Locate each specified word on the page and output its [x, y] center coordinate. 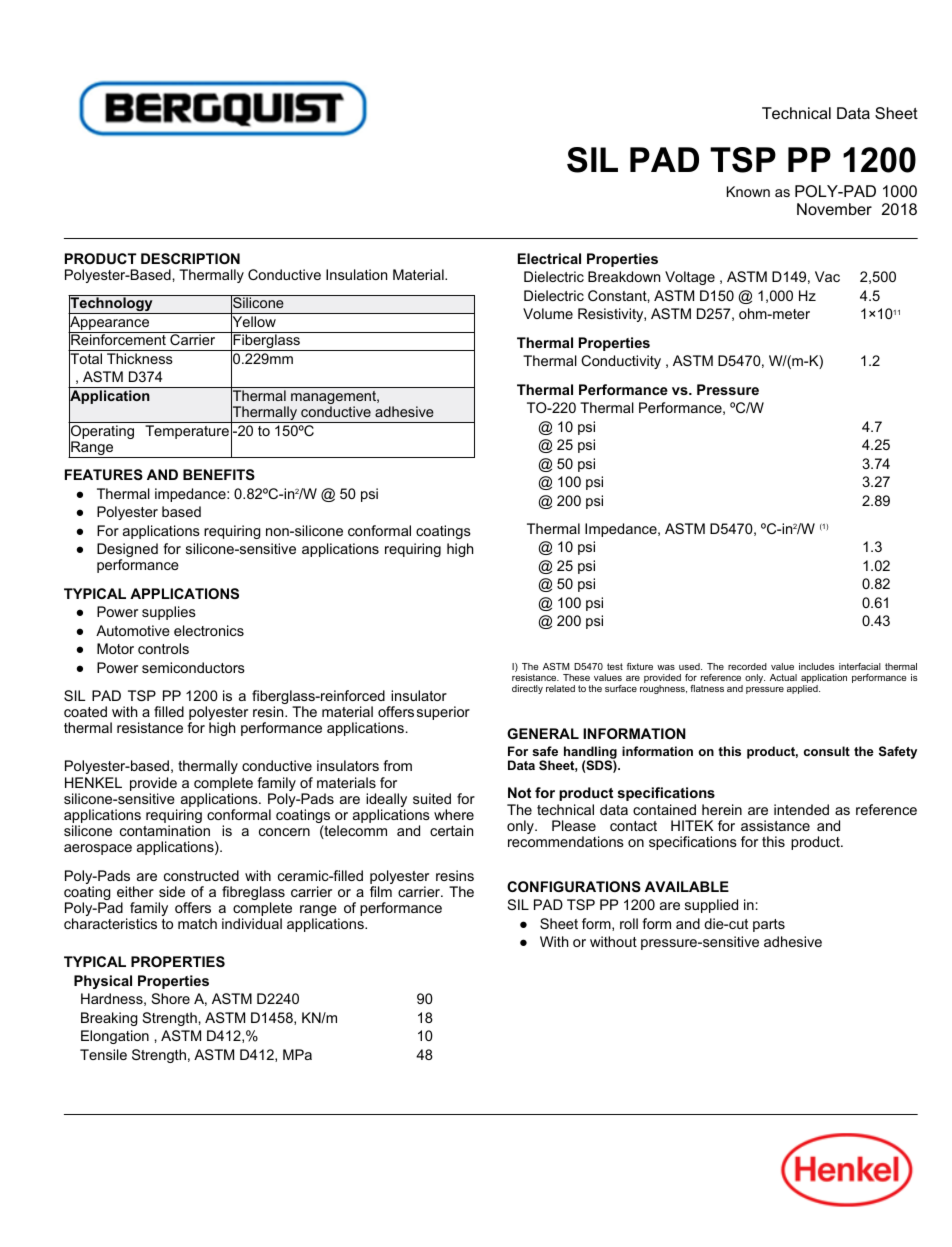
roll [629, 923]
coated [85, 711]
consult [827, 751]
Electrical [549, 258]
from [397, 765]
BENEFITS [219, 474]
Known [748, 191]
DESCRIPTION [190, 258]
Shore [171, 998]
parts [769, 925]
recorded [747, 666]
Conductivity [621, 362]
